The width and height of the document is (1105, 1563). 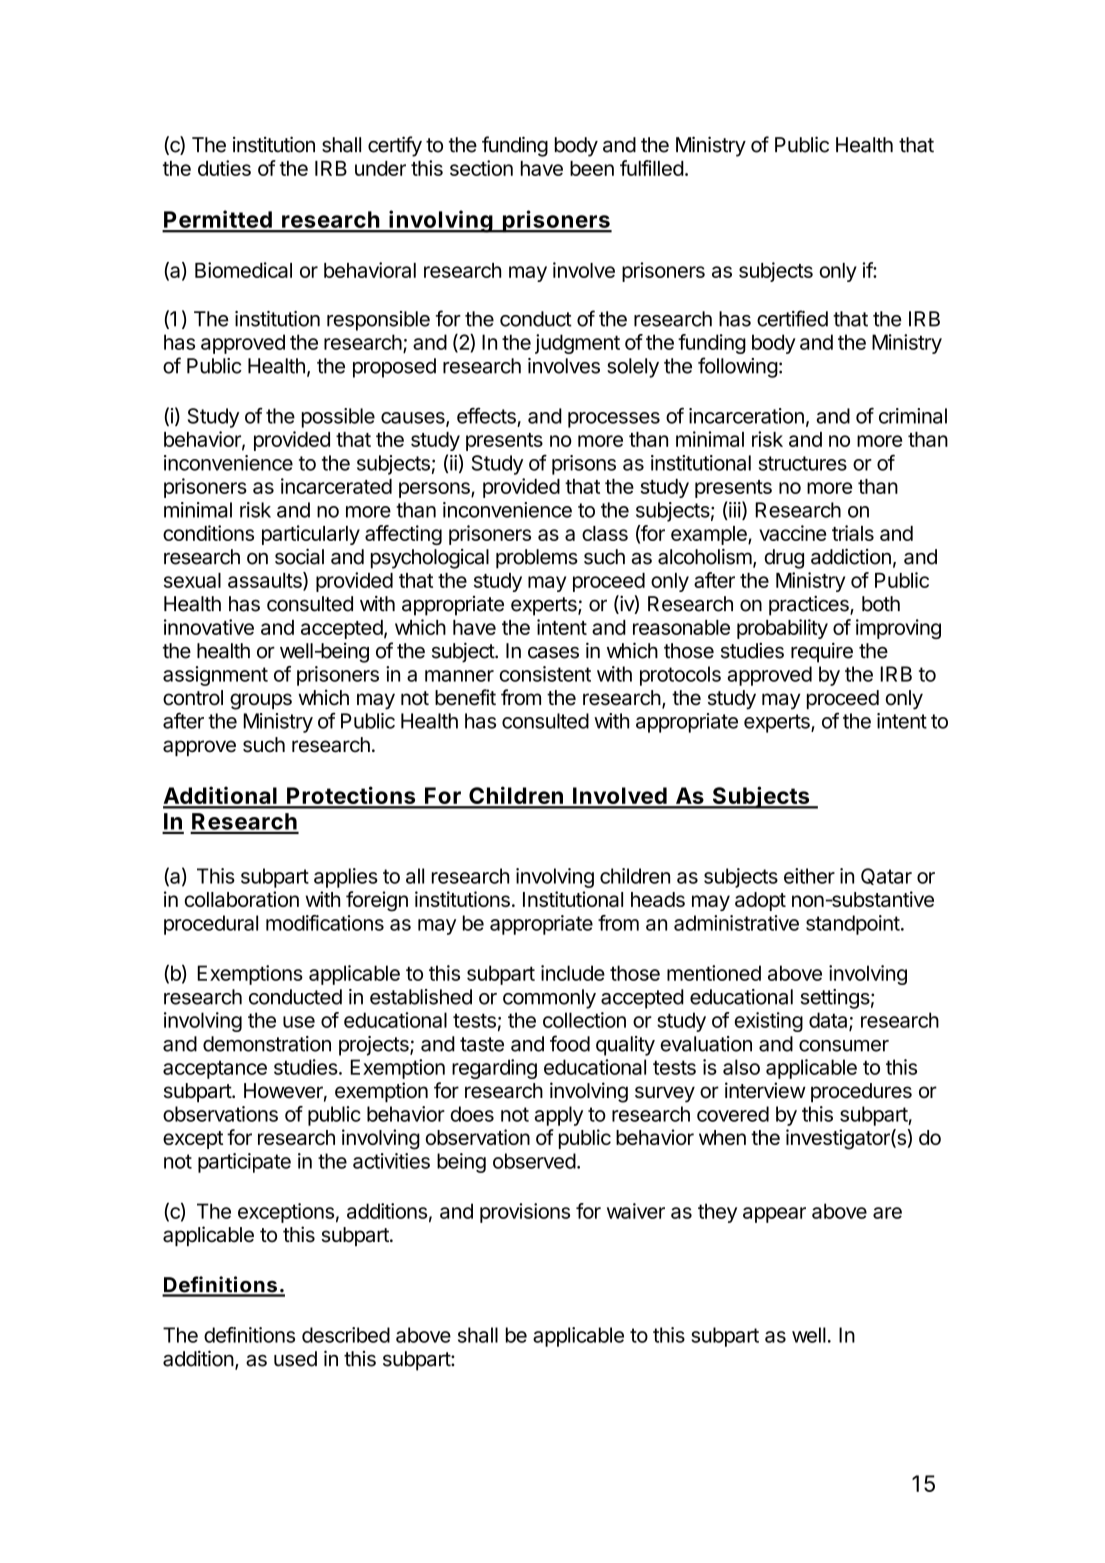 What do you see at coordinates (774, 1215) in the document?
I see `appear` at bounding box center [774, 1215].
